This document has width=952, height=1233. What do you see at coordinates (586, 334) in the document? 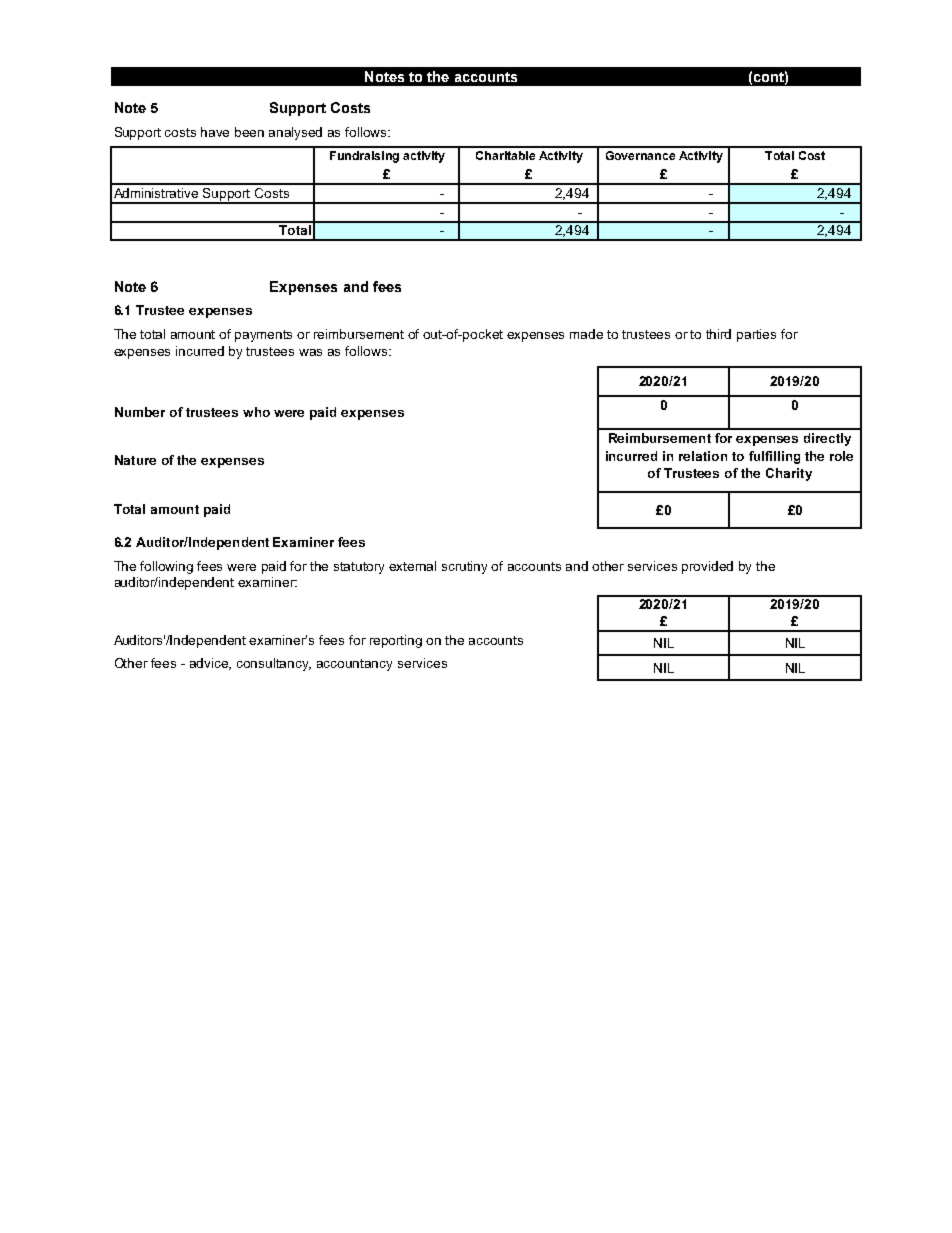
I see `made` at bounding box center [586, 334].
